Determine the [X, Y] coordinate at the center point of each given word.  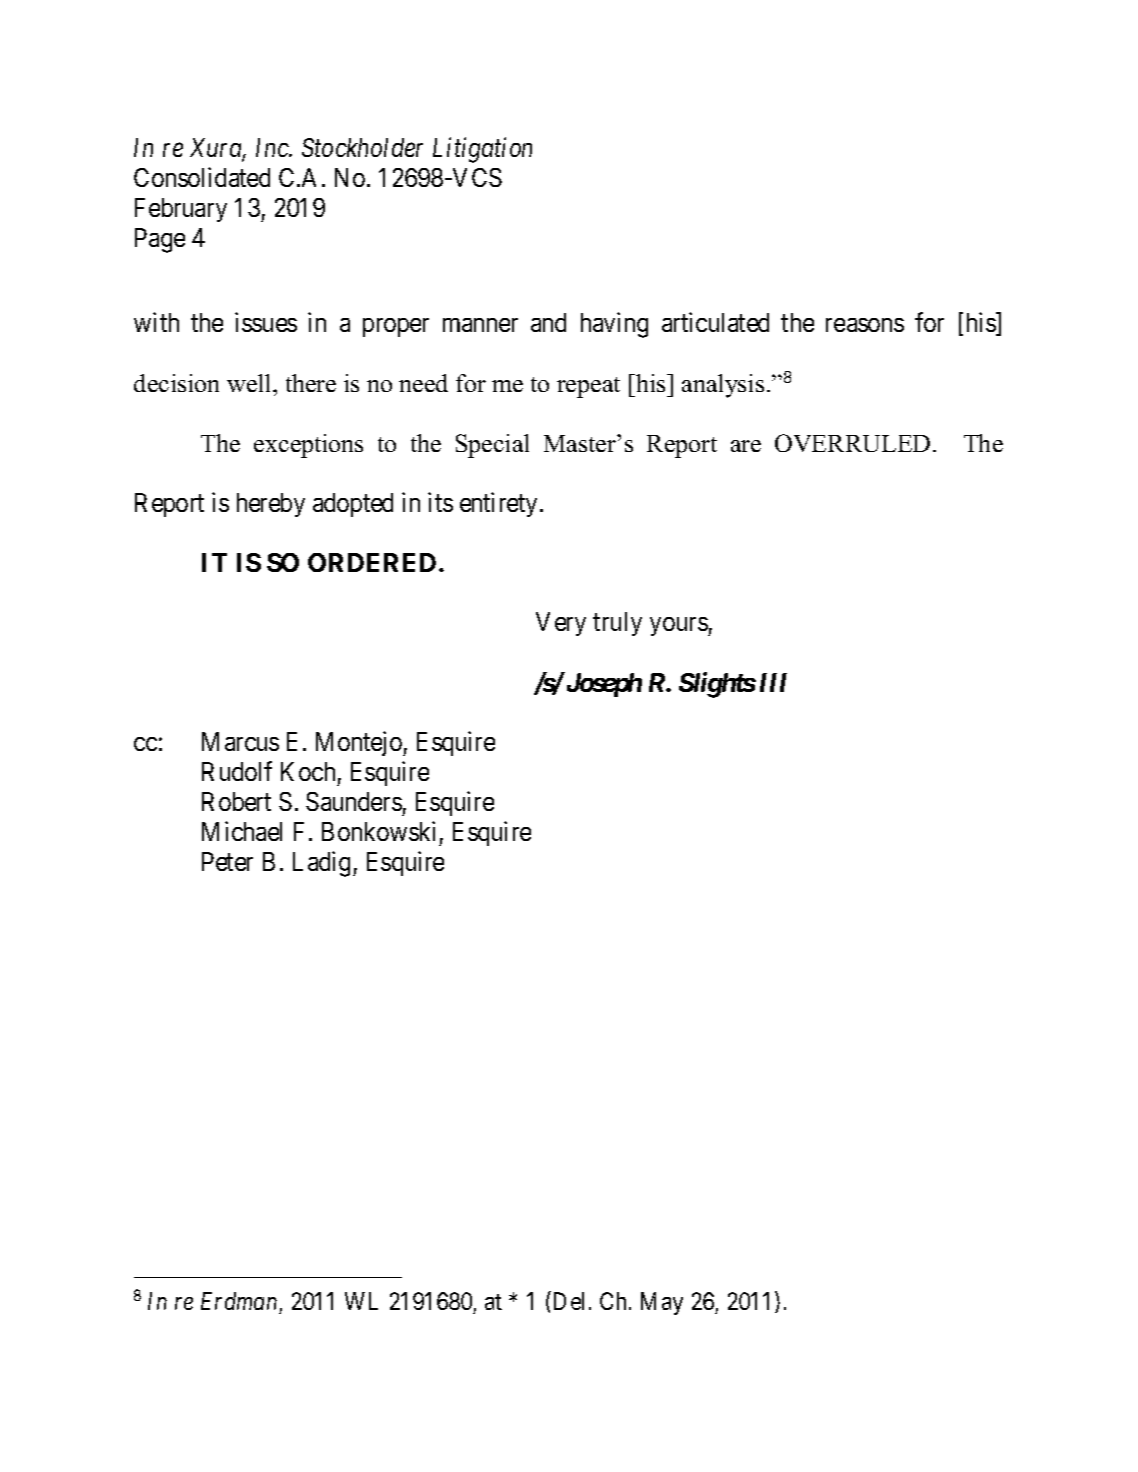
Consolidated [202, 177]
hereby [271, 505]
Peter [227, 861]
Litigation [482, 150]
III [773, 682]
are [746, 446]
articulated [715, 322]
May [662, 1303]
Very [561, 624]
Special [492, 446]
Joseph [603, 684]
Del [569, 1301]
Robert [236, 801]
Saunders [354, 801]
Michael [242, 831]
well [250, 383]
